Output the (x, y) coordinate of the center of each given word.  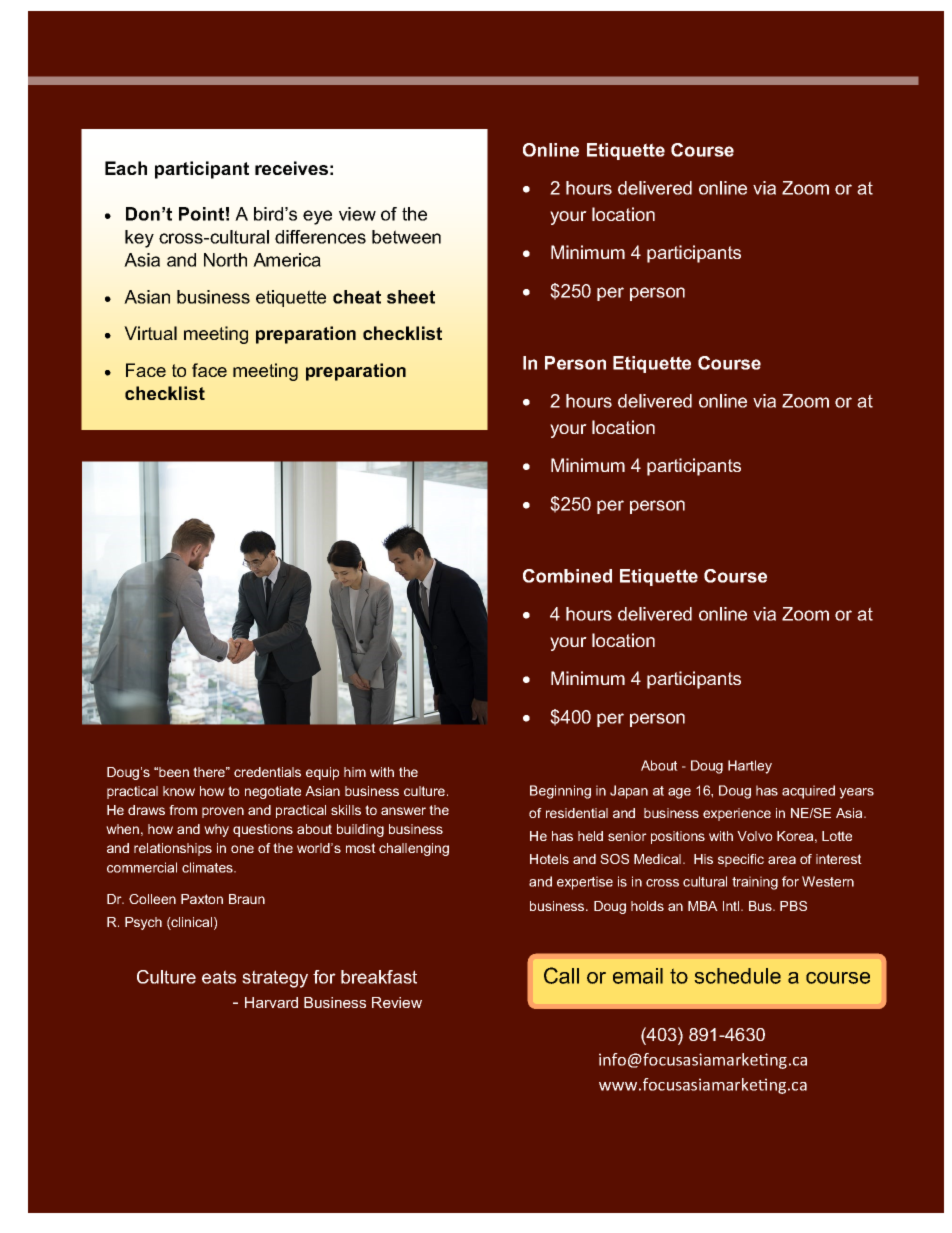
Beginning (560, 792)
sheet (411, 297)
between (406, 237)
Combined (567, 576)
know (179, 791)
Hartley (750, 767)
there (210, 772)
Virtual (150, 333)
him (355, 772)
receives (291, 168)
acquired (808, 792)
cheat (357, 297)
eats (219, 977)
